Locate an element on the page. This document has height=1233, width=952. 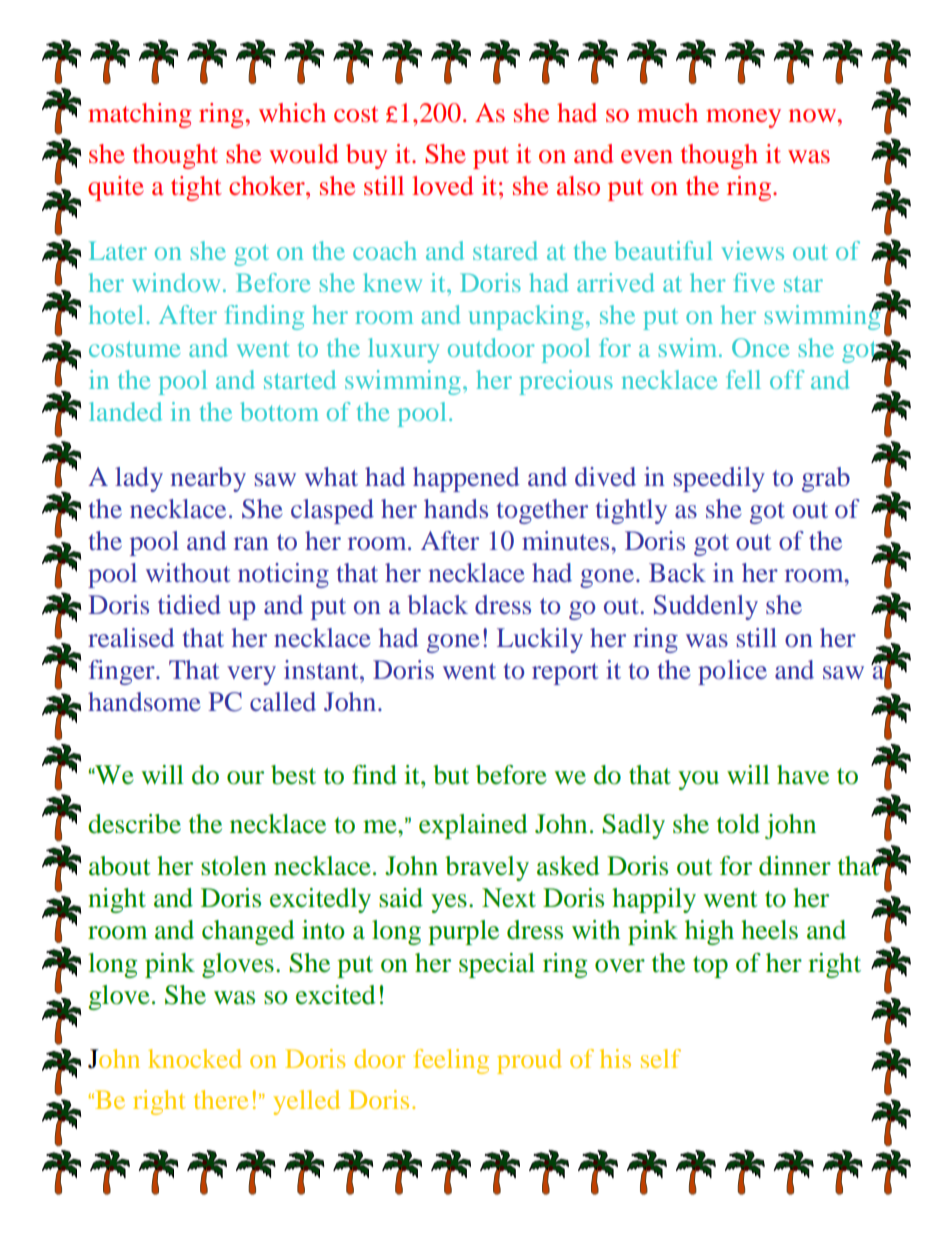
black is located at coordinates (437, 605).
